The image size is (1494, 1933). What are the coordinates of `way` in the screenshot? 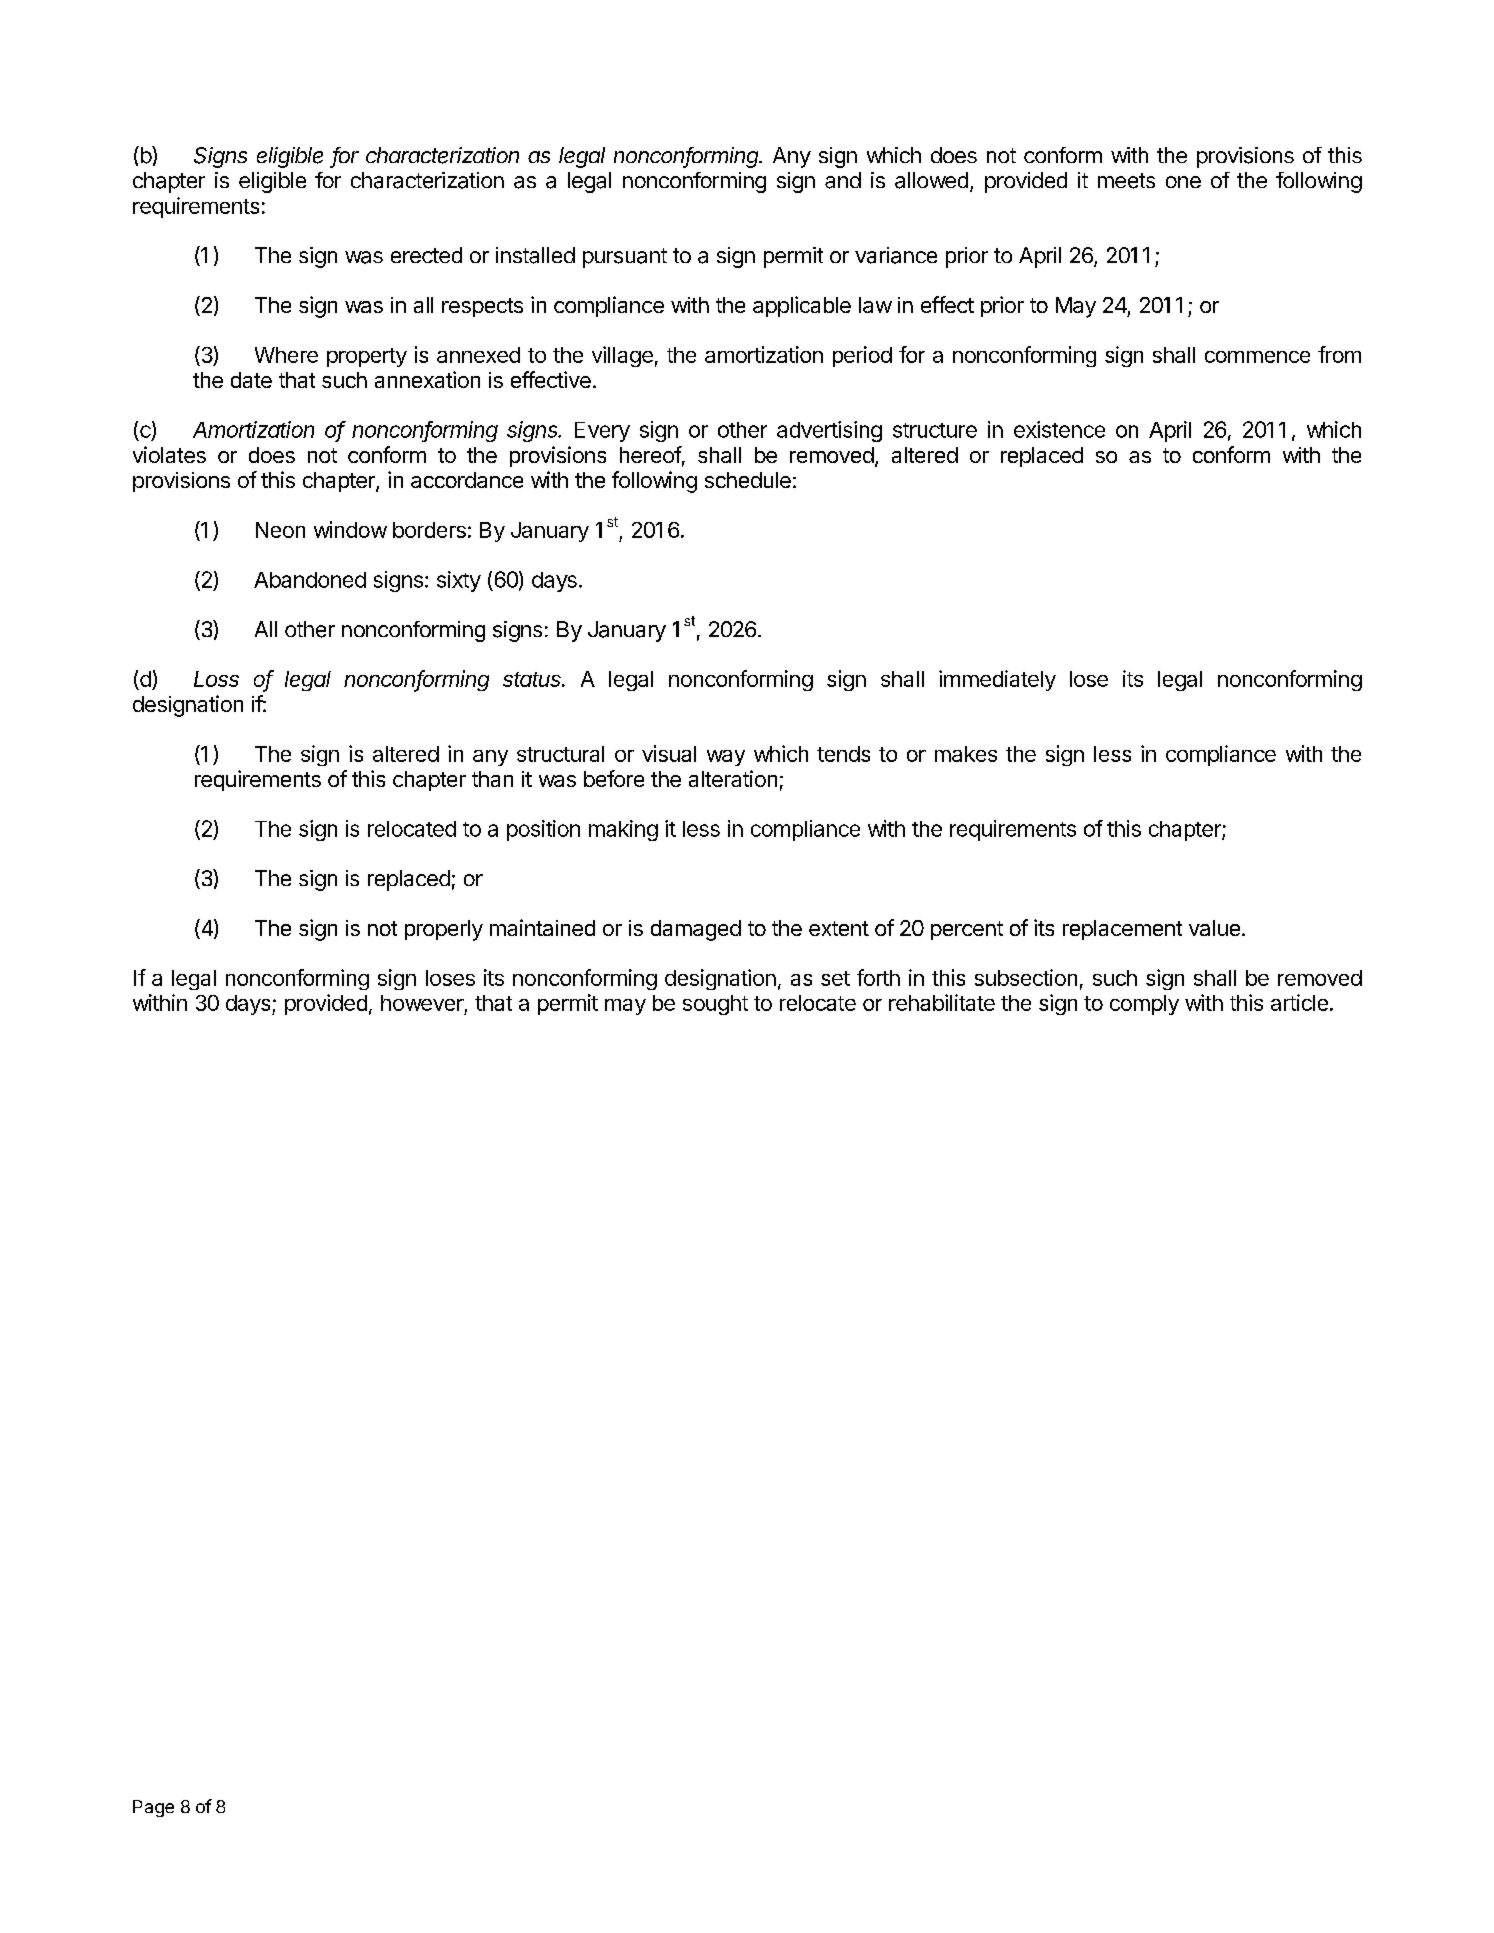 It's located at (726, 758).
